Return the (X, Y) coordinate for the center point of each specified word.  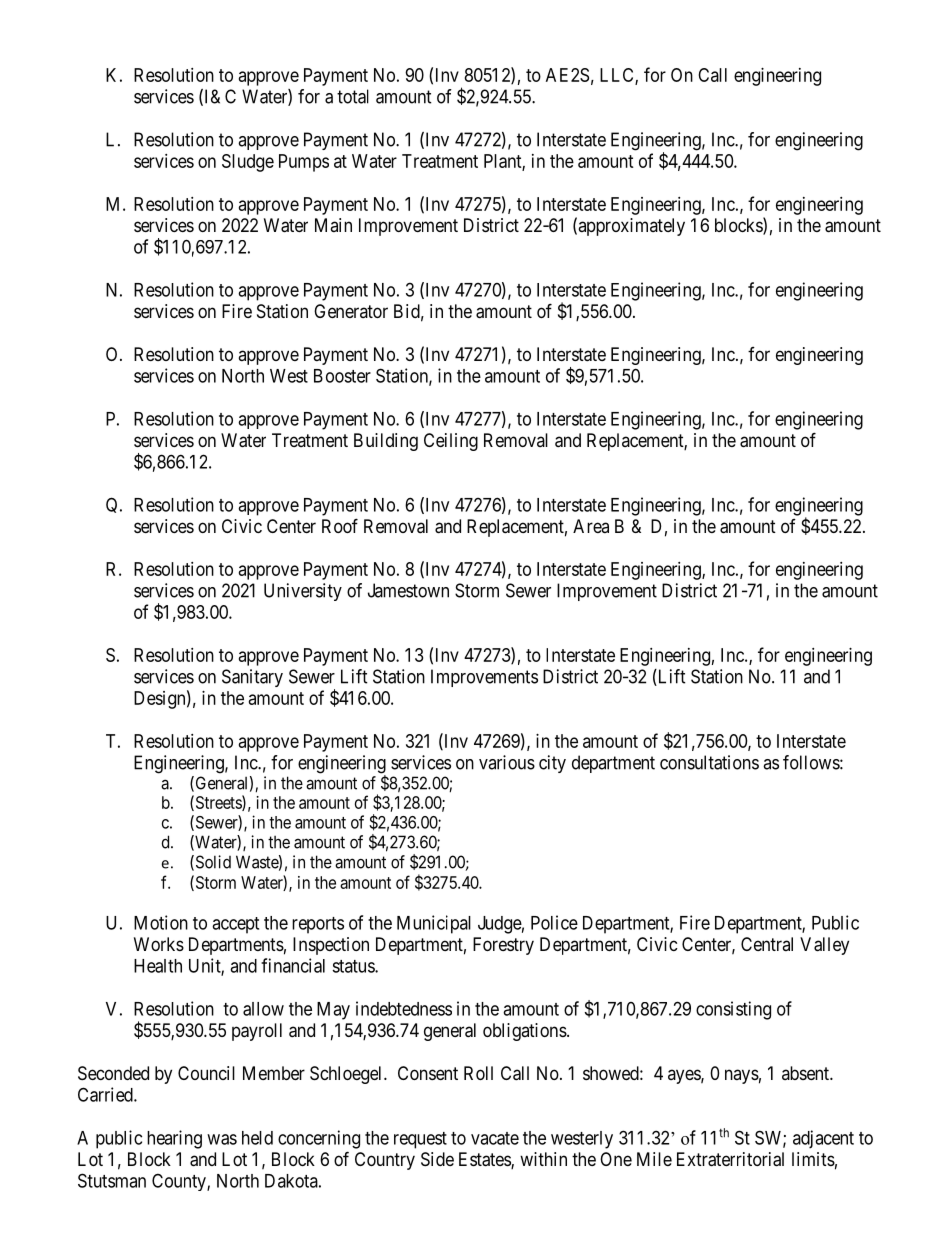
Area (591, 526)
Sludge (248, 163)
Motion (161, 922)
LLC (618, 76)
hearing (174, 1139)
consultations (709, 762)
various (507, 762)
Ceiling (451, 442)
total (353, 96)
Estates (485, 1160)
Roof (340, 525)
